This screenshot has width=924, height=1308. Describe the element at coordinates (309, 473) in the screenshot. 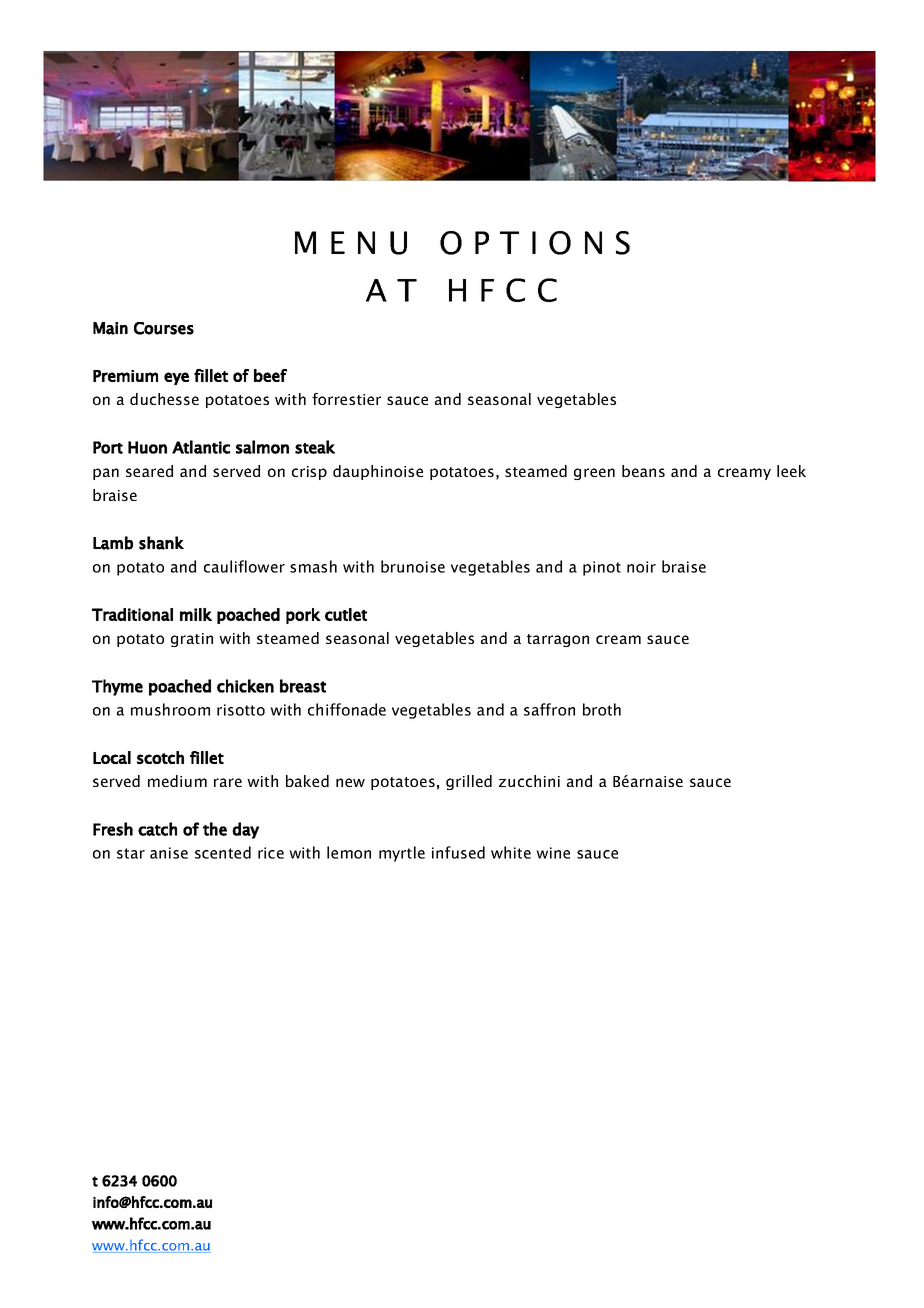

I see `crisp` at that location.
